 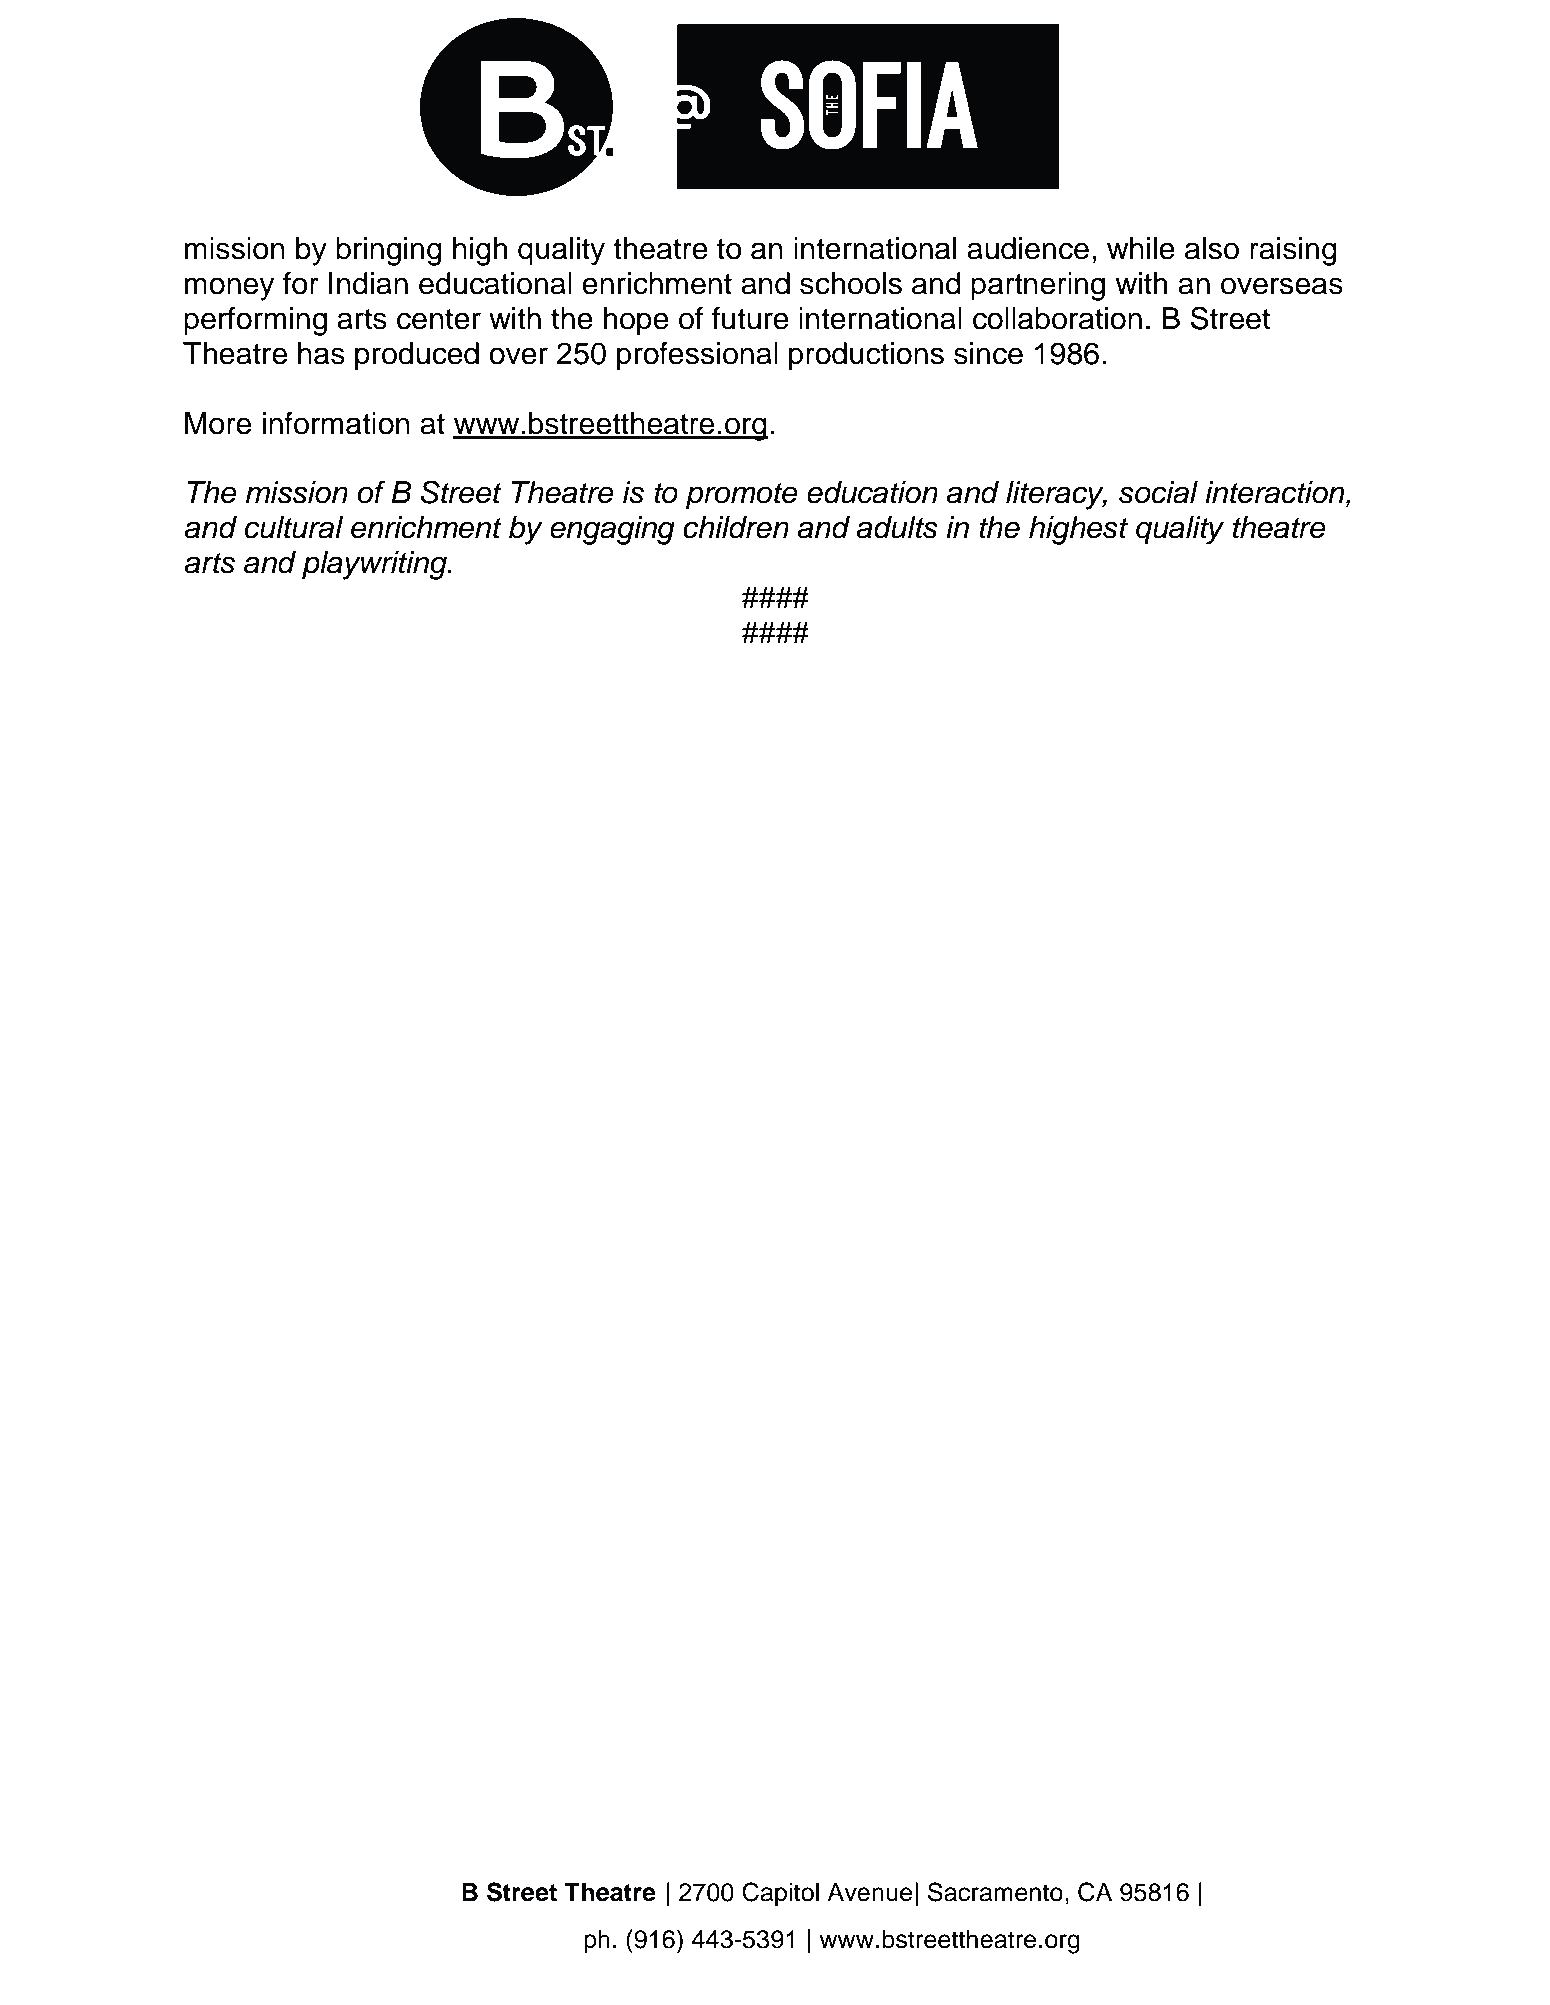 What do you see at coordinates (897, 527) in the document?
I see `adults` at bounding box center [897, 527].
